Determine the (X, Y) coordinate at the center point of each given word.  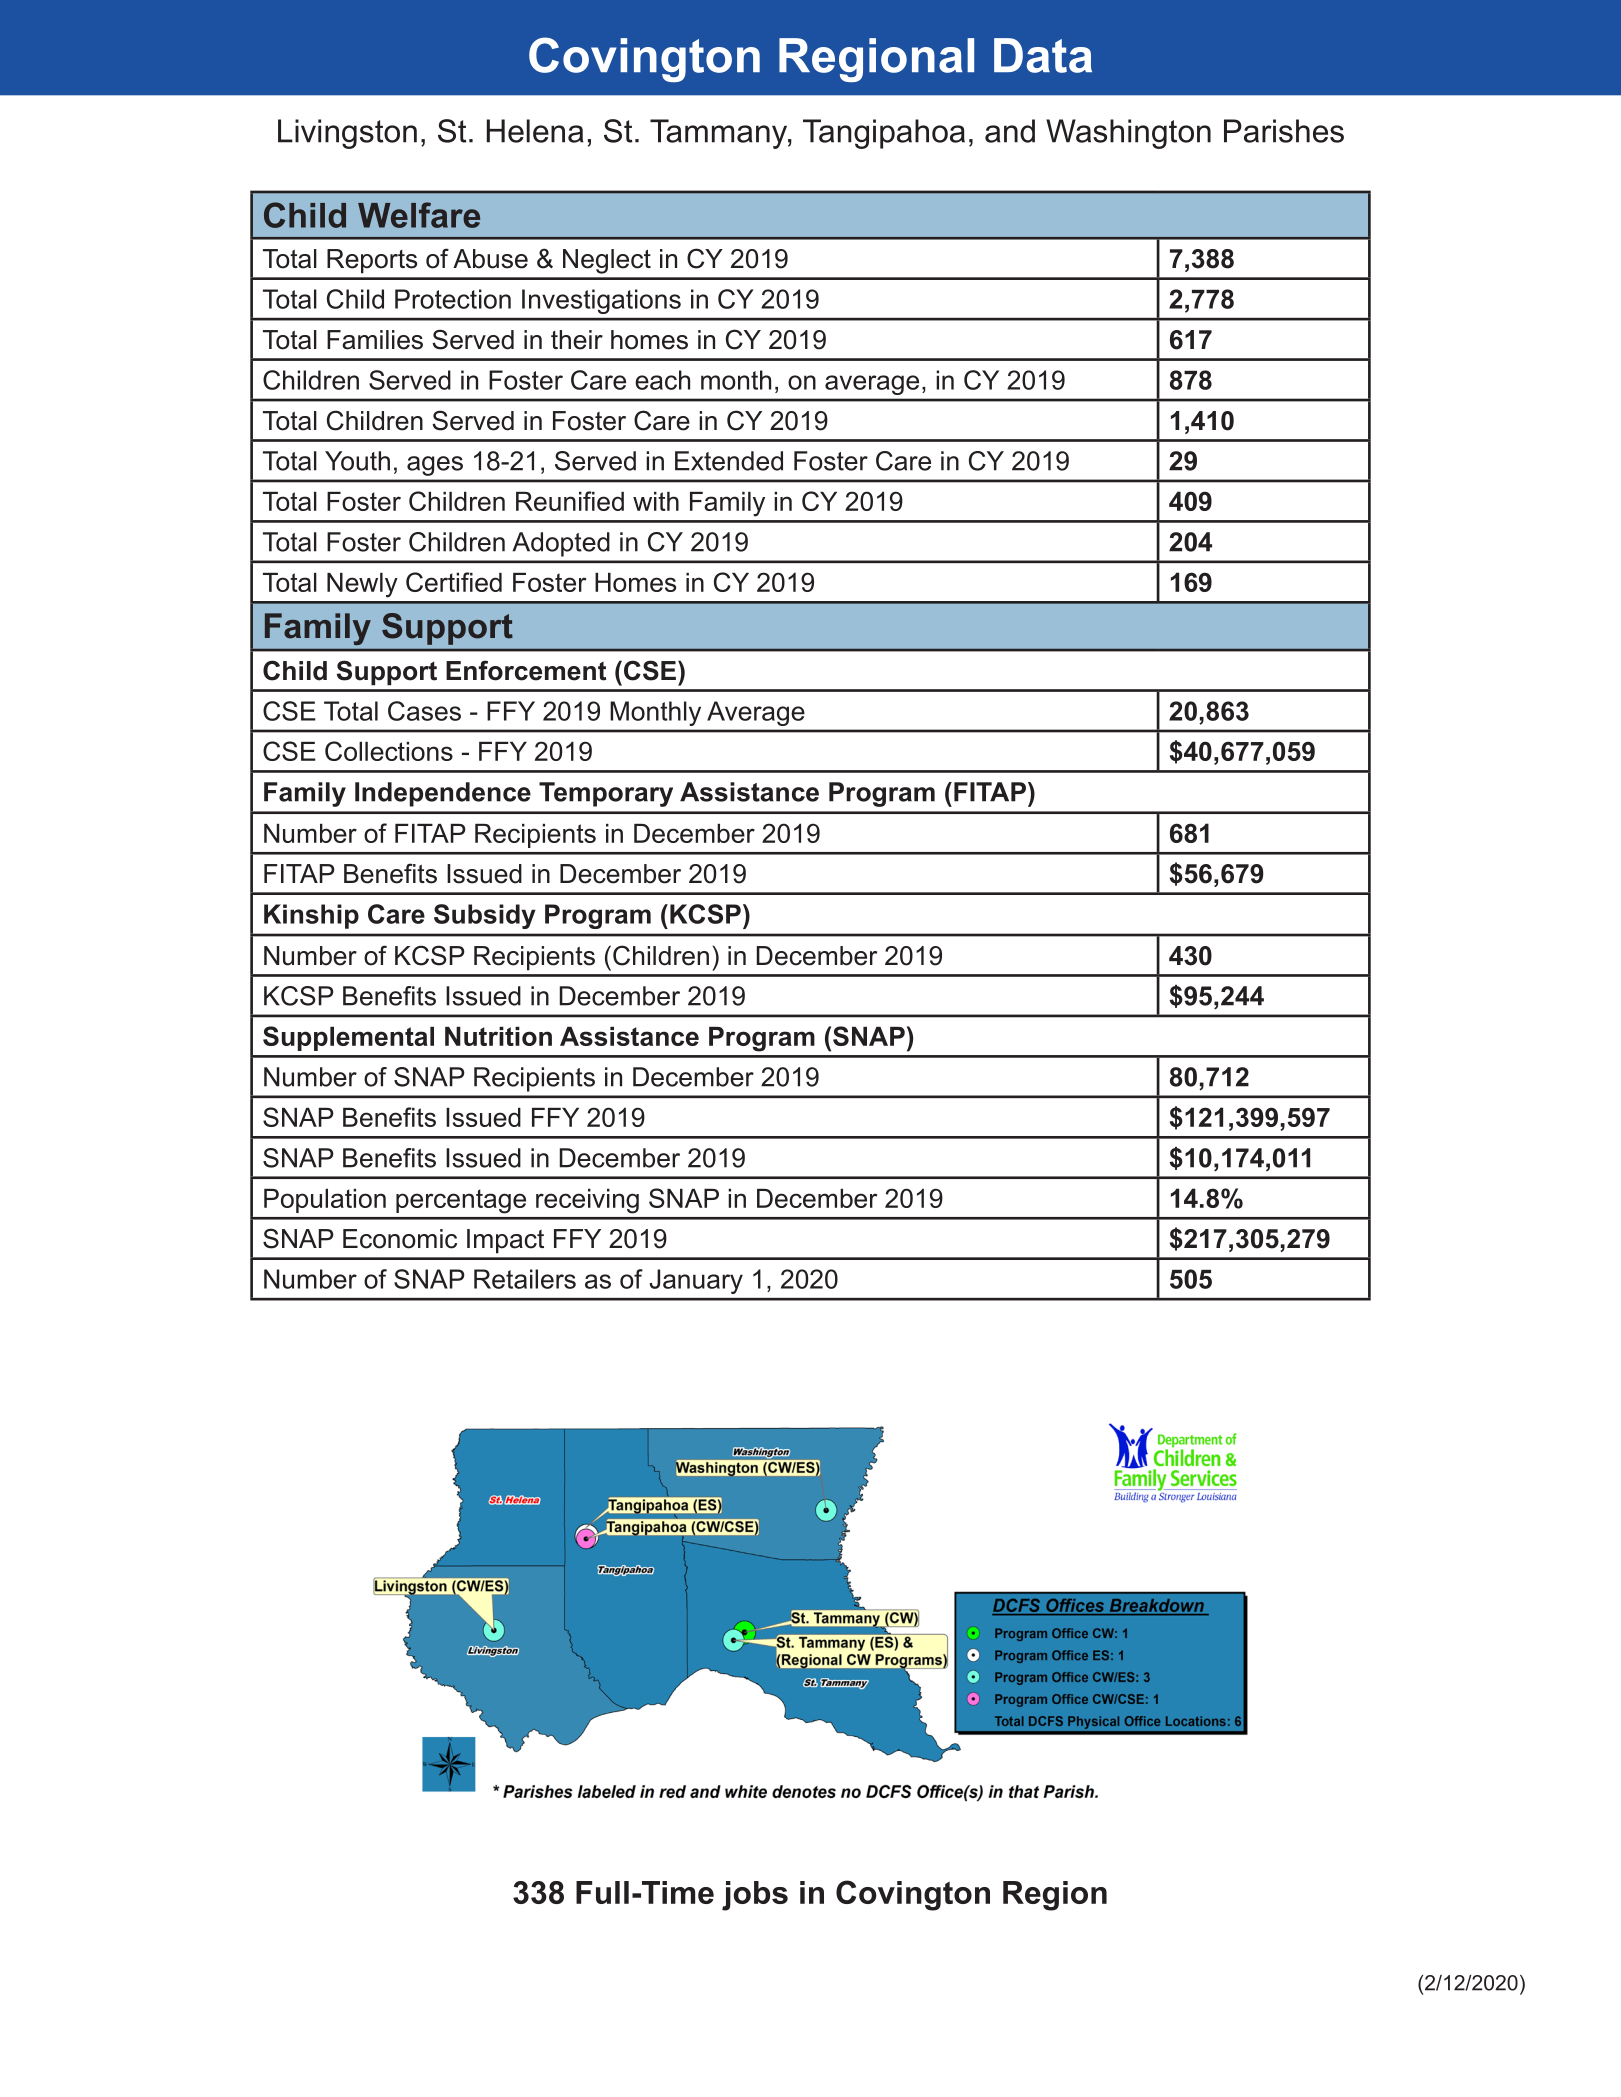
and (1010, 131)
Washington (1128, 134)
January (696, 1281)
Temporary (606, 794)
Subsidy (485, 916)
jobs (755, 1896)
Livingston (347, 134)
